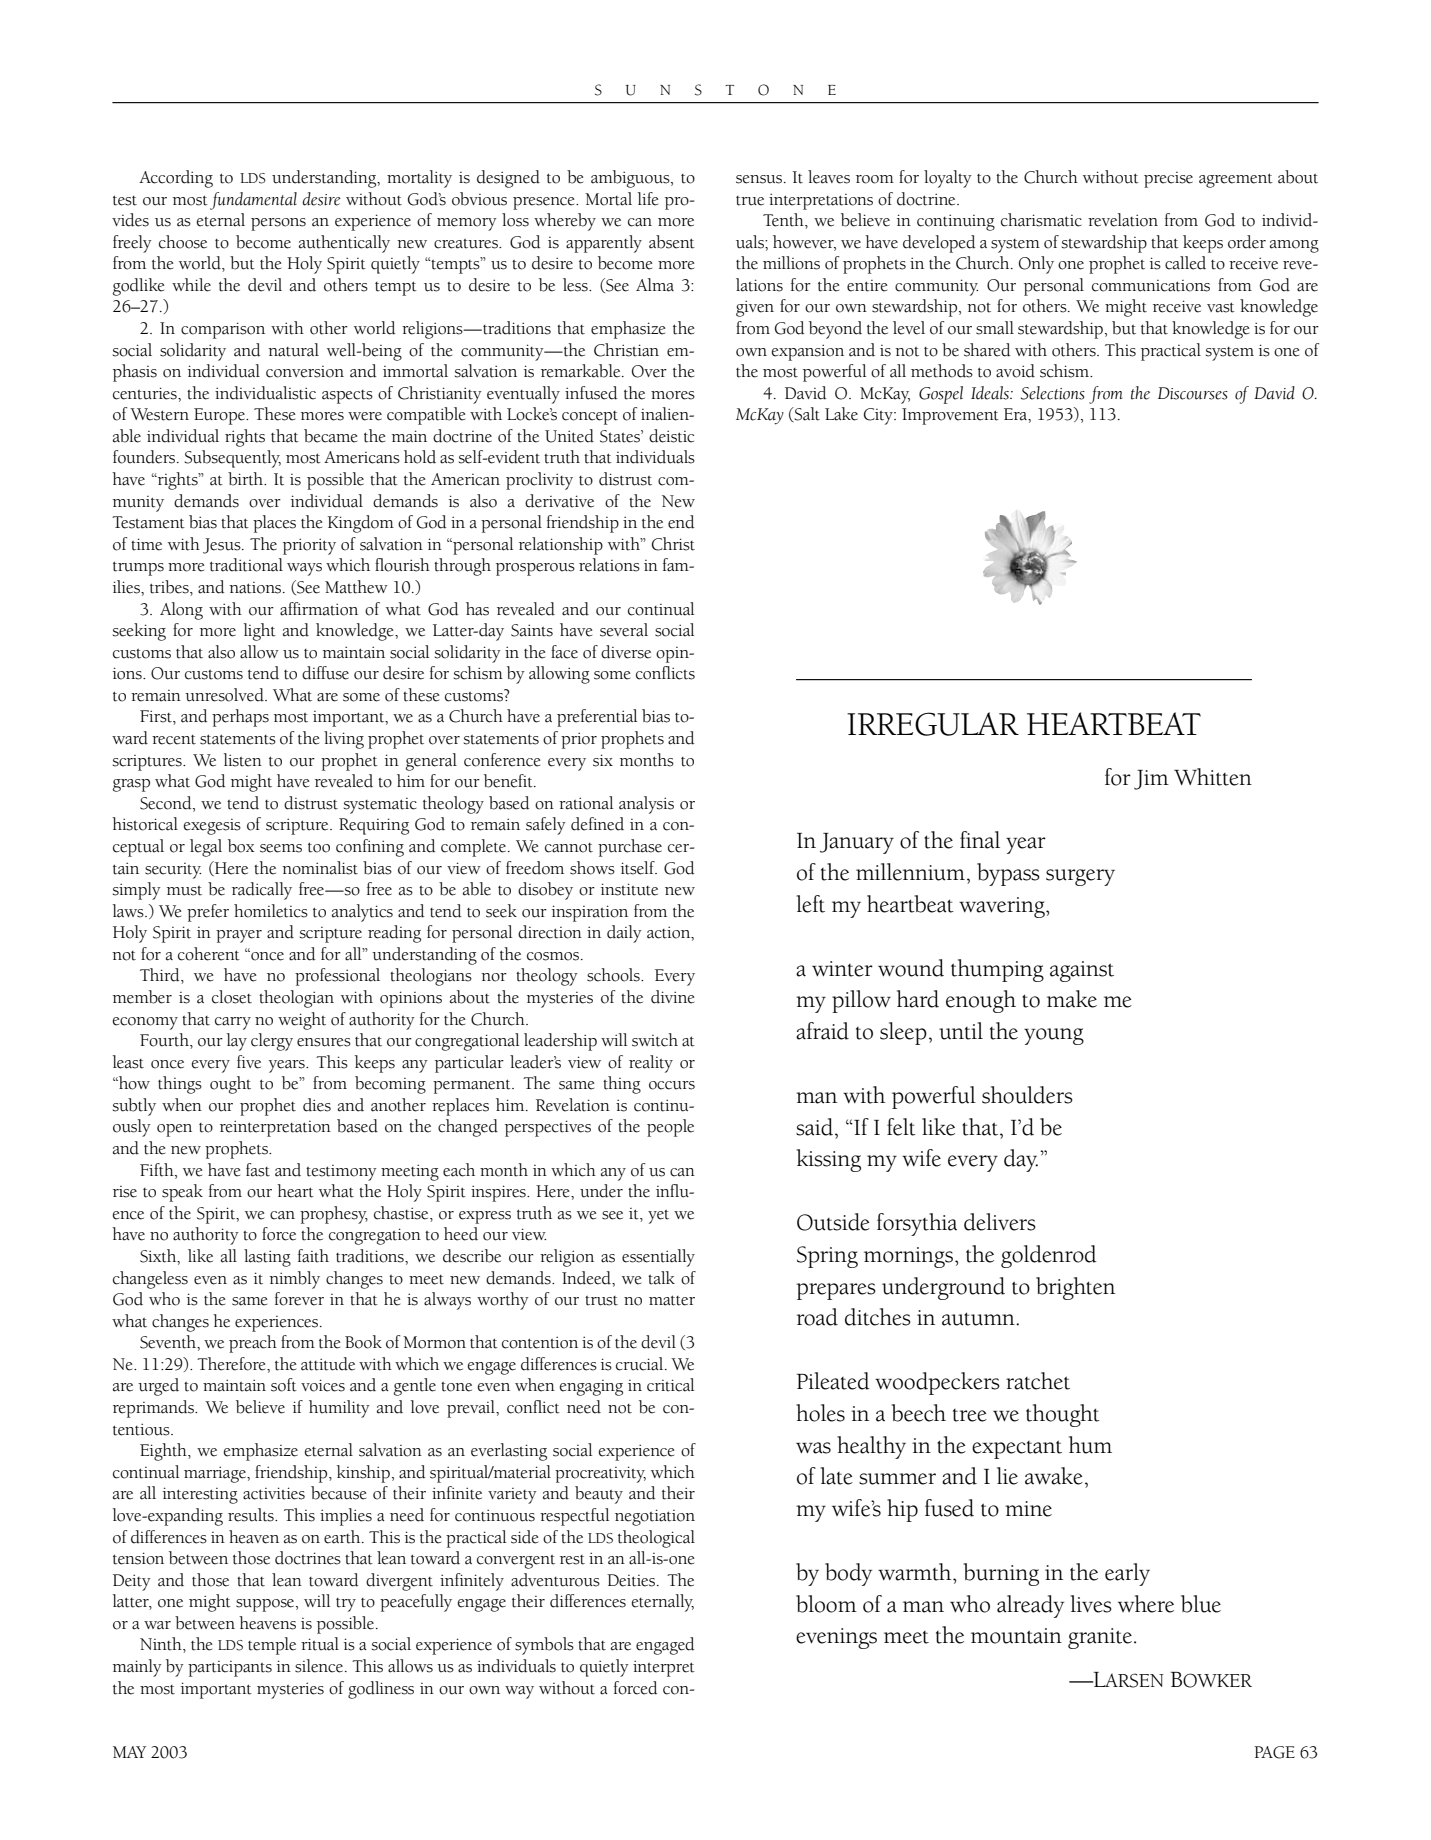 This image has height=1840, width=1431. What do you see at coordinates (1185, 263) in the image?
I see `called` at bounding box center [1185, 263].
